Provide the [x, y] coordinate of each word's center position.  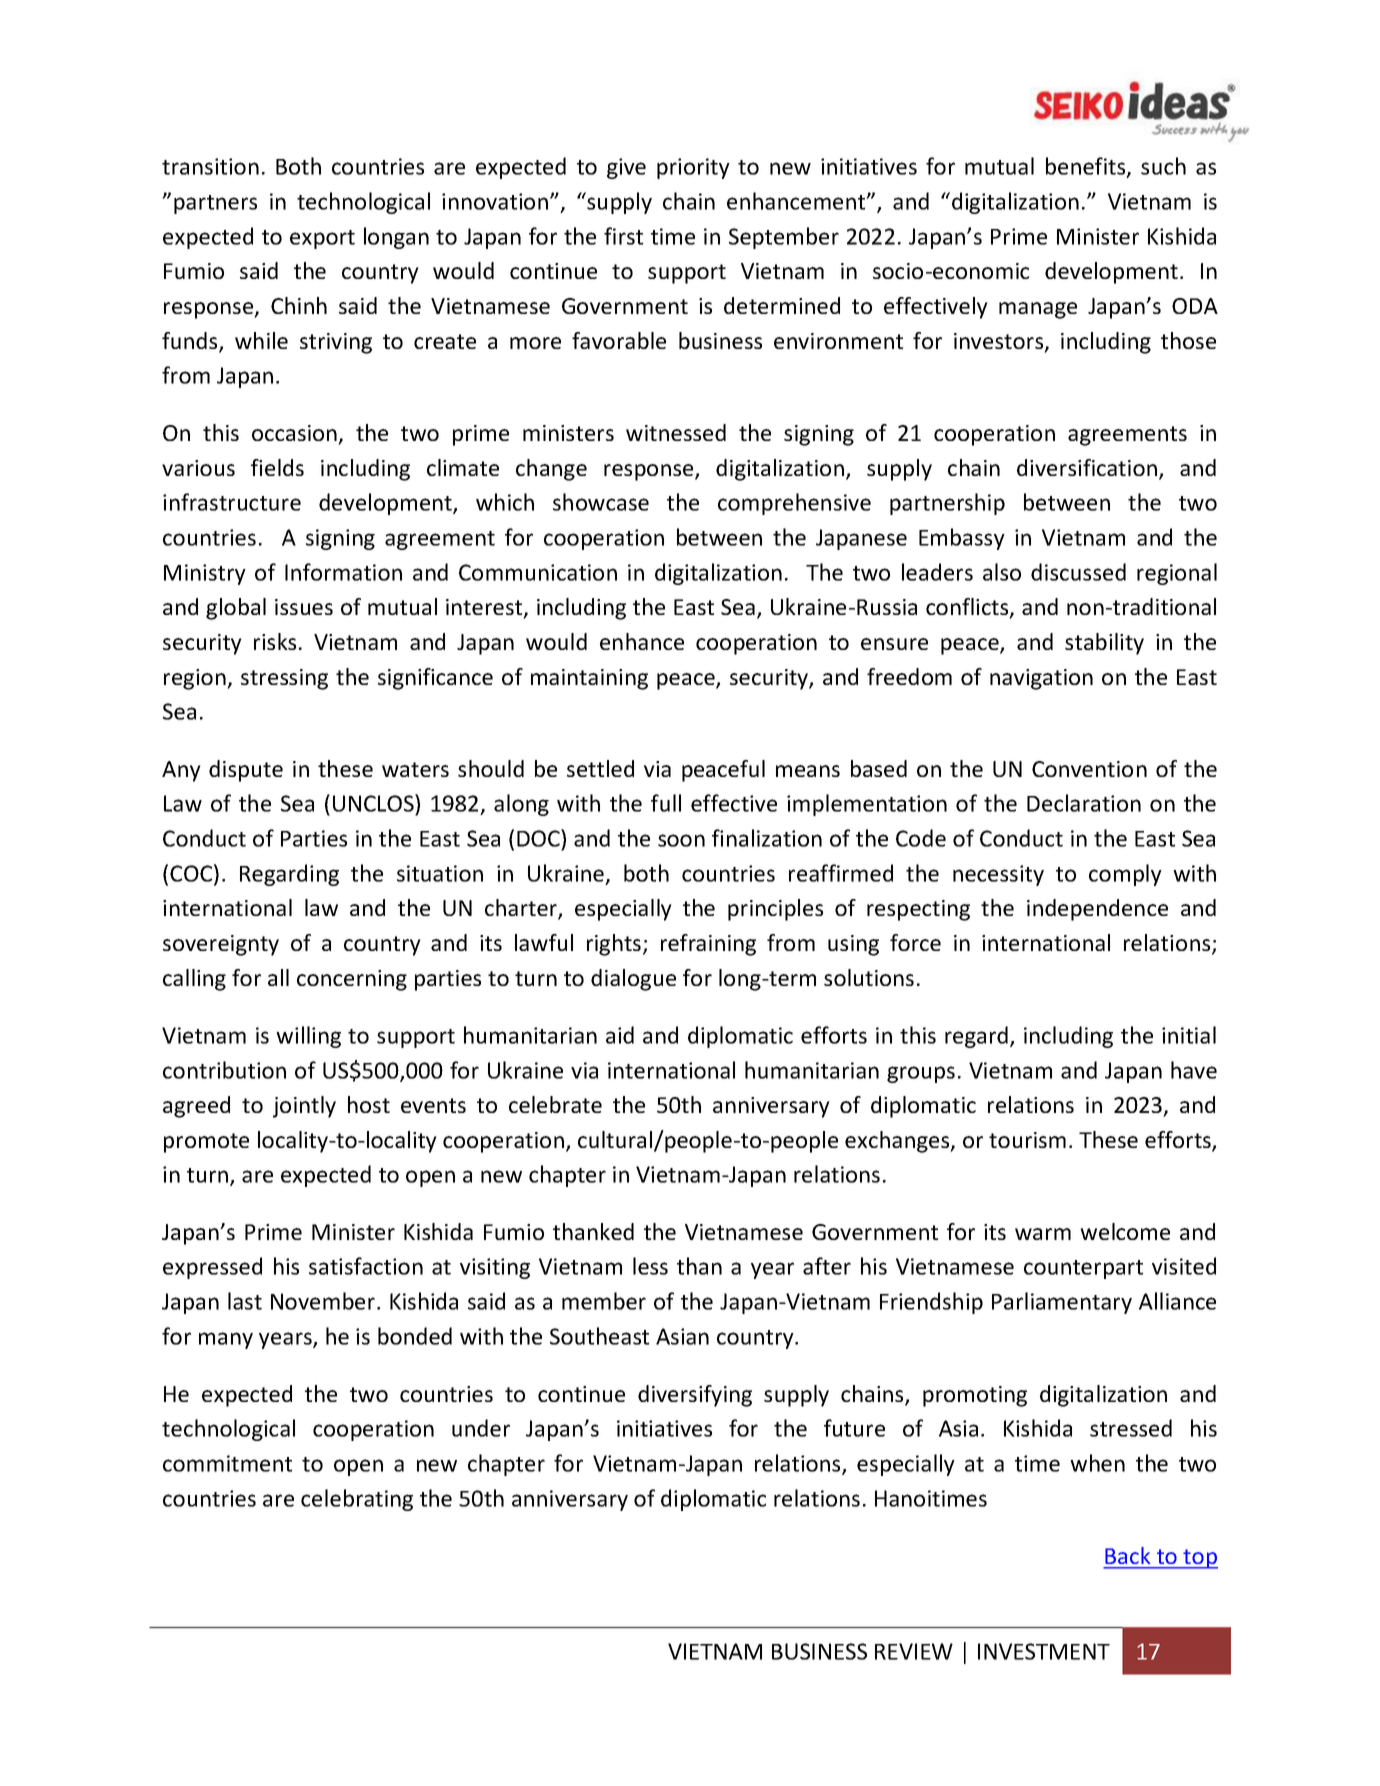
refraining [708, 945]
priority [693, 168]
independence [1097, 910]
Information [343, 572]
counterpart [1083, 1269]
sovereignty [221, 945]
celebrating [357, 1500]
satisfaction [366, 1266]
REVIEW [914, 1651]
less [650, 1266]
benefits [1087, 167]
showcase [601, 502]
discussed [1078, 572]
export [322, 239]
